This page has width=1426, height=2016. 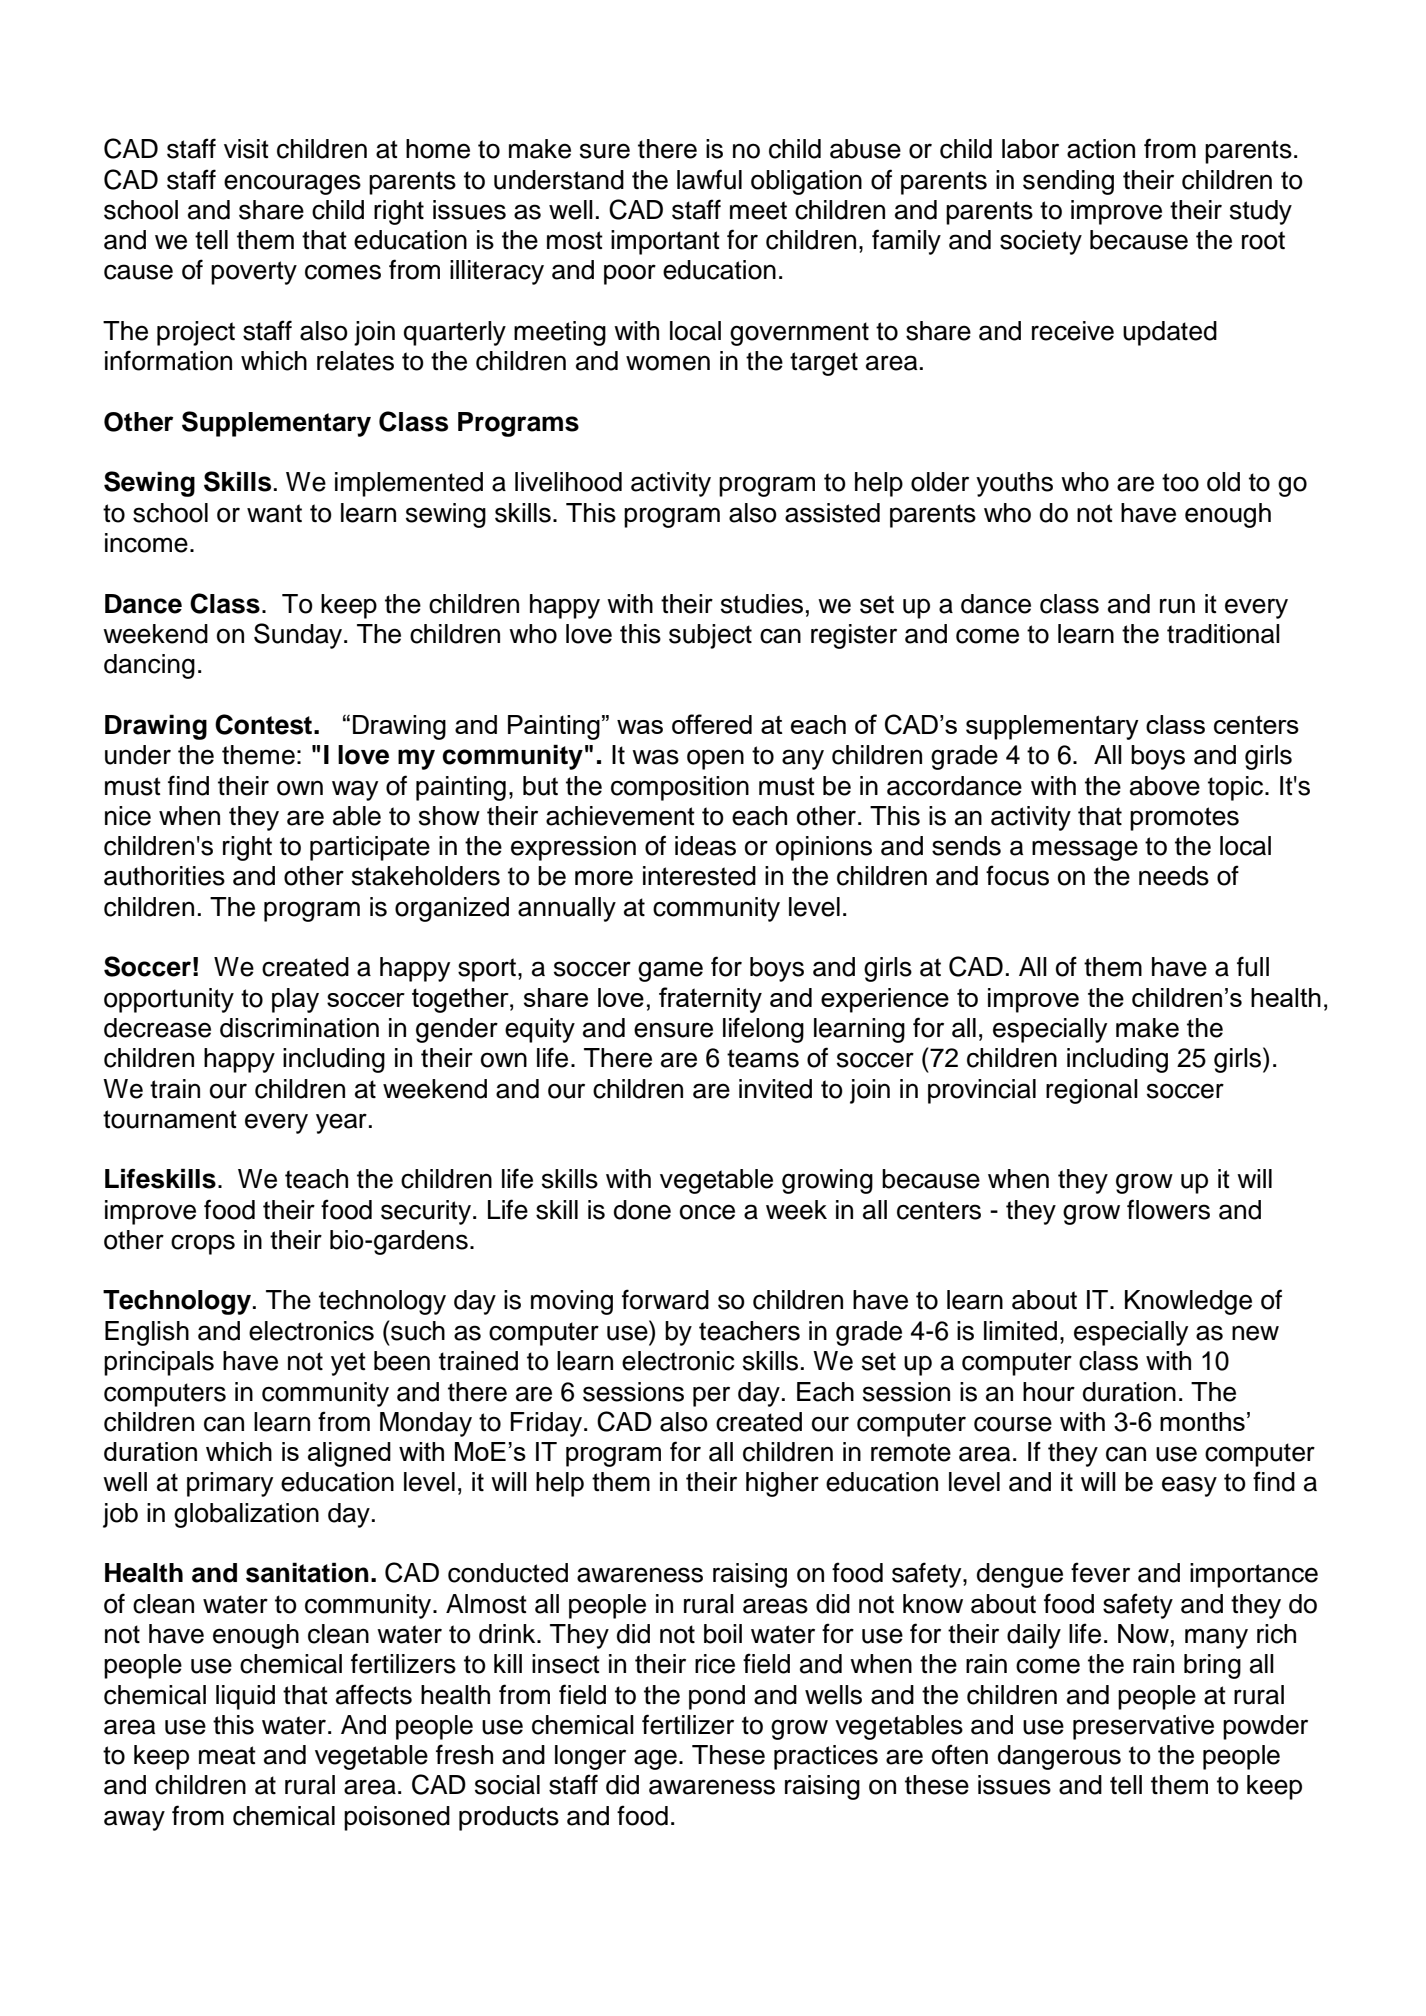 I want to click on pond, so click(x=717, y=1697).
